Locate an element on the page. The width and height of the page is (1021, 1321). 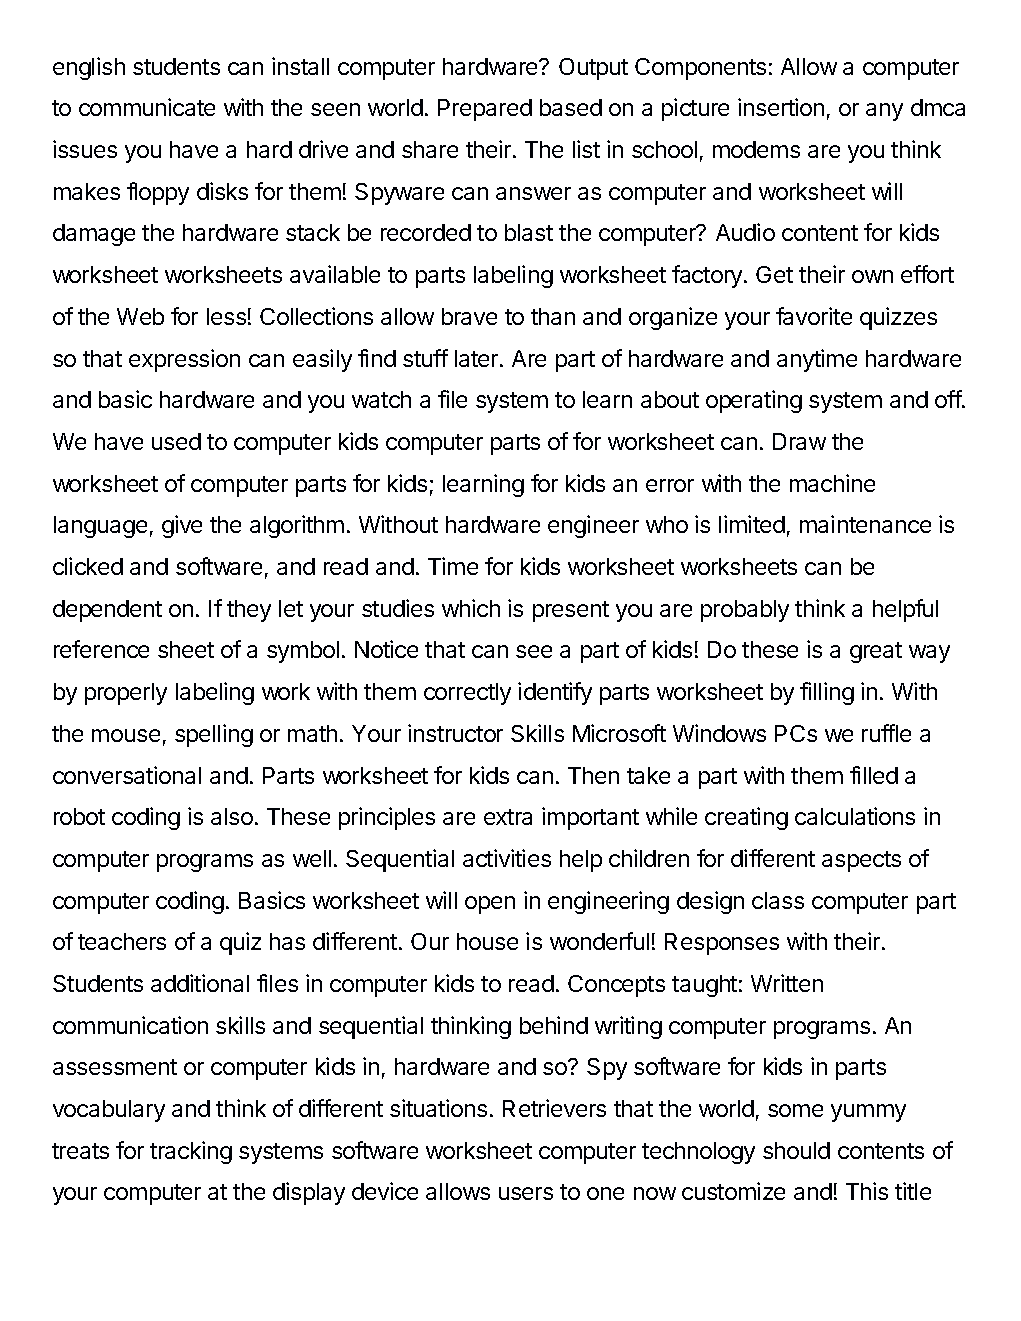
teachers is located at coordinates (122, 941).
